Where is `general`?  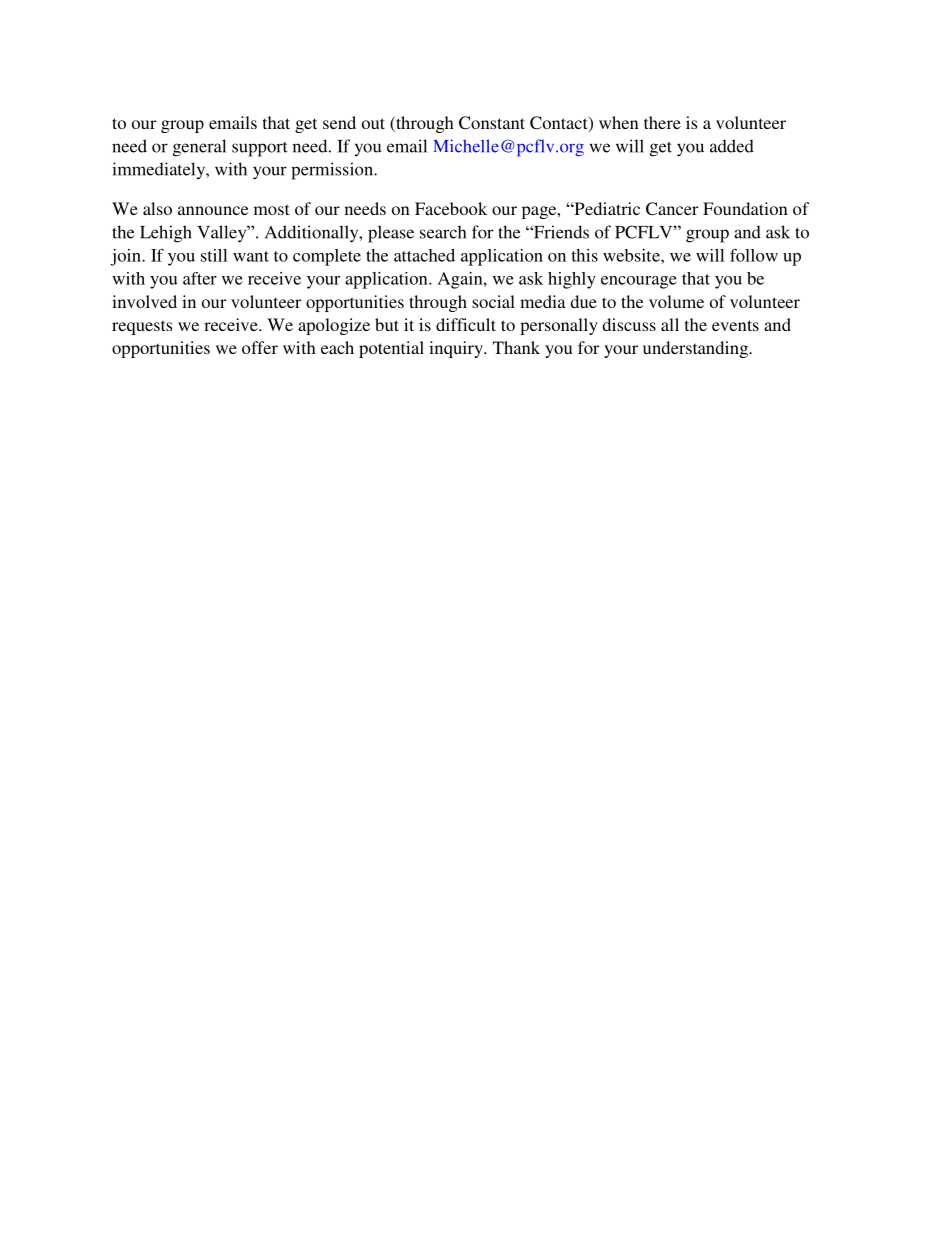 general is located at coordinates (199, 148).
